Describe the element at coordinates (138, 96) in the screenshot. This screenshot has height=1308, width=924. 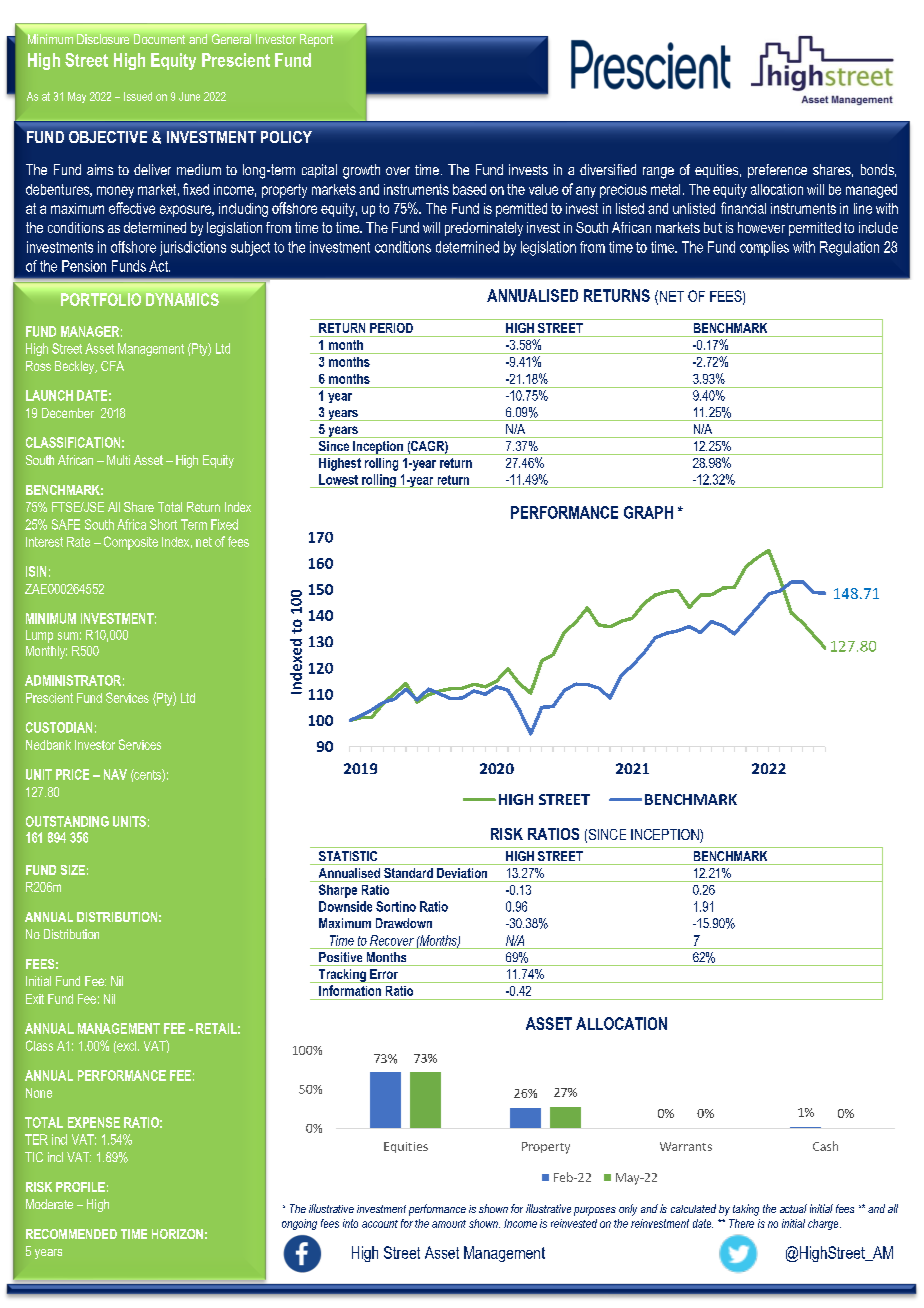
I see `Issued` at that location.
